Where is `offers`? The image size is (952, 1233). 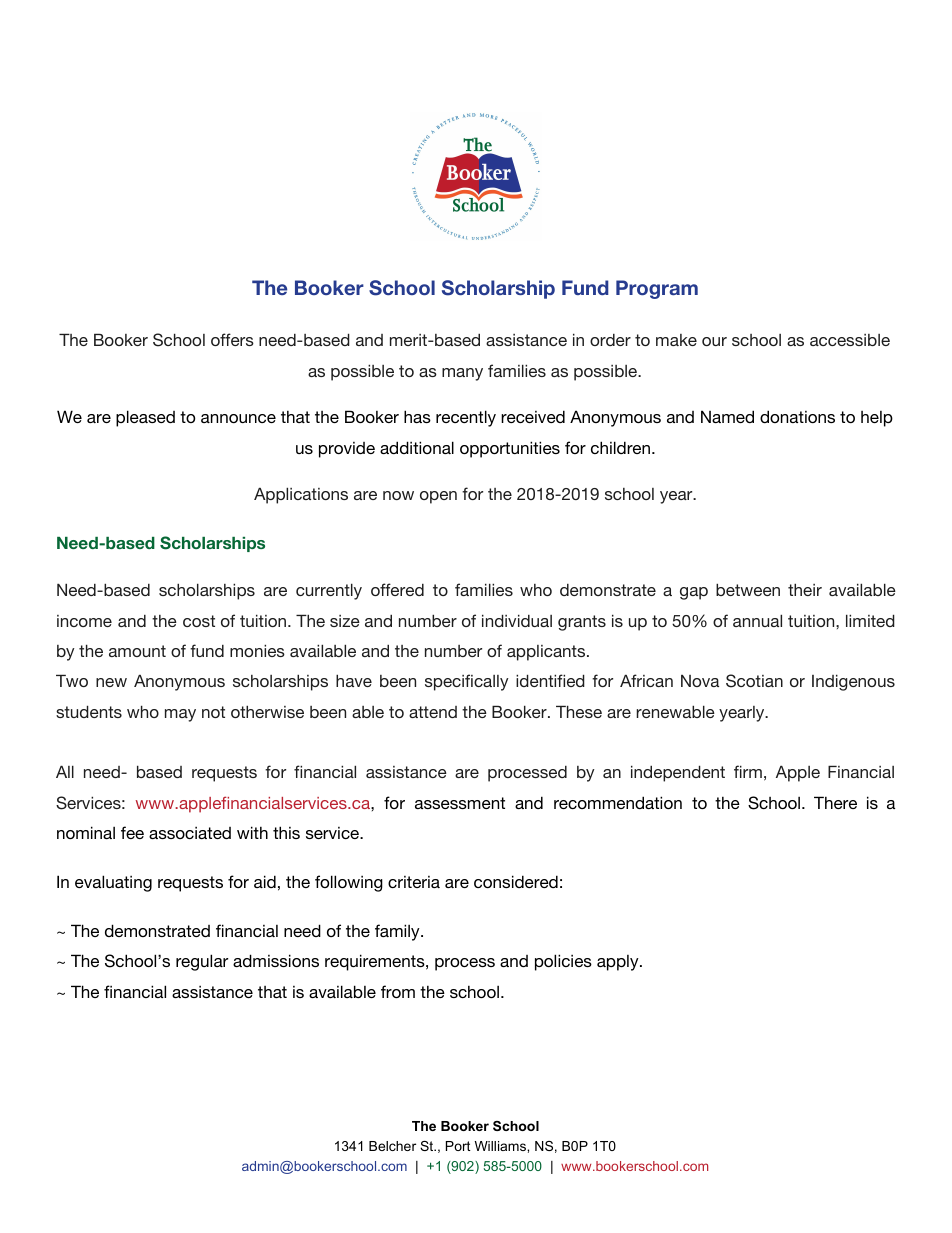 offers is located at coordinates (232, 339).
